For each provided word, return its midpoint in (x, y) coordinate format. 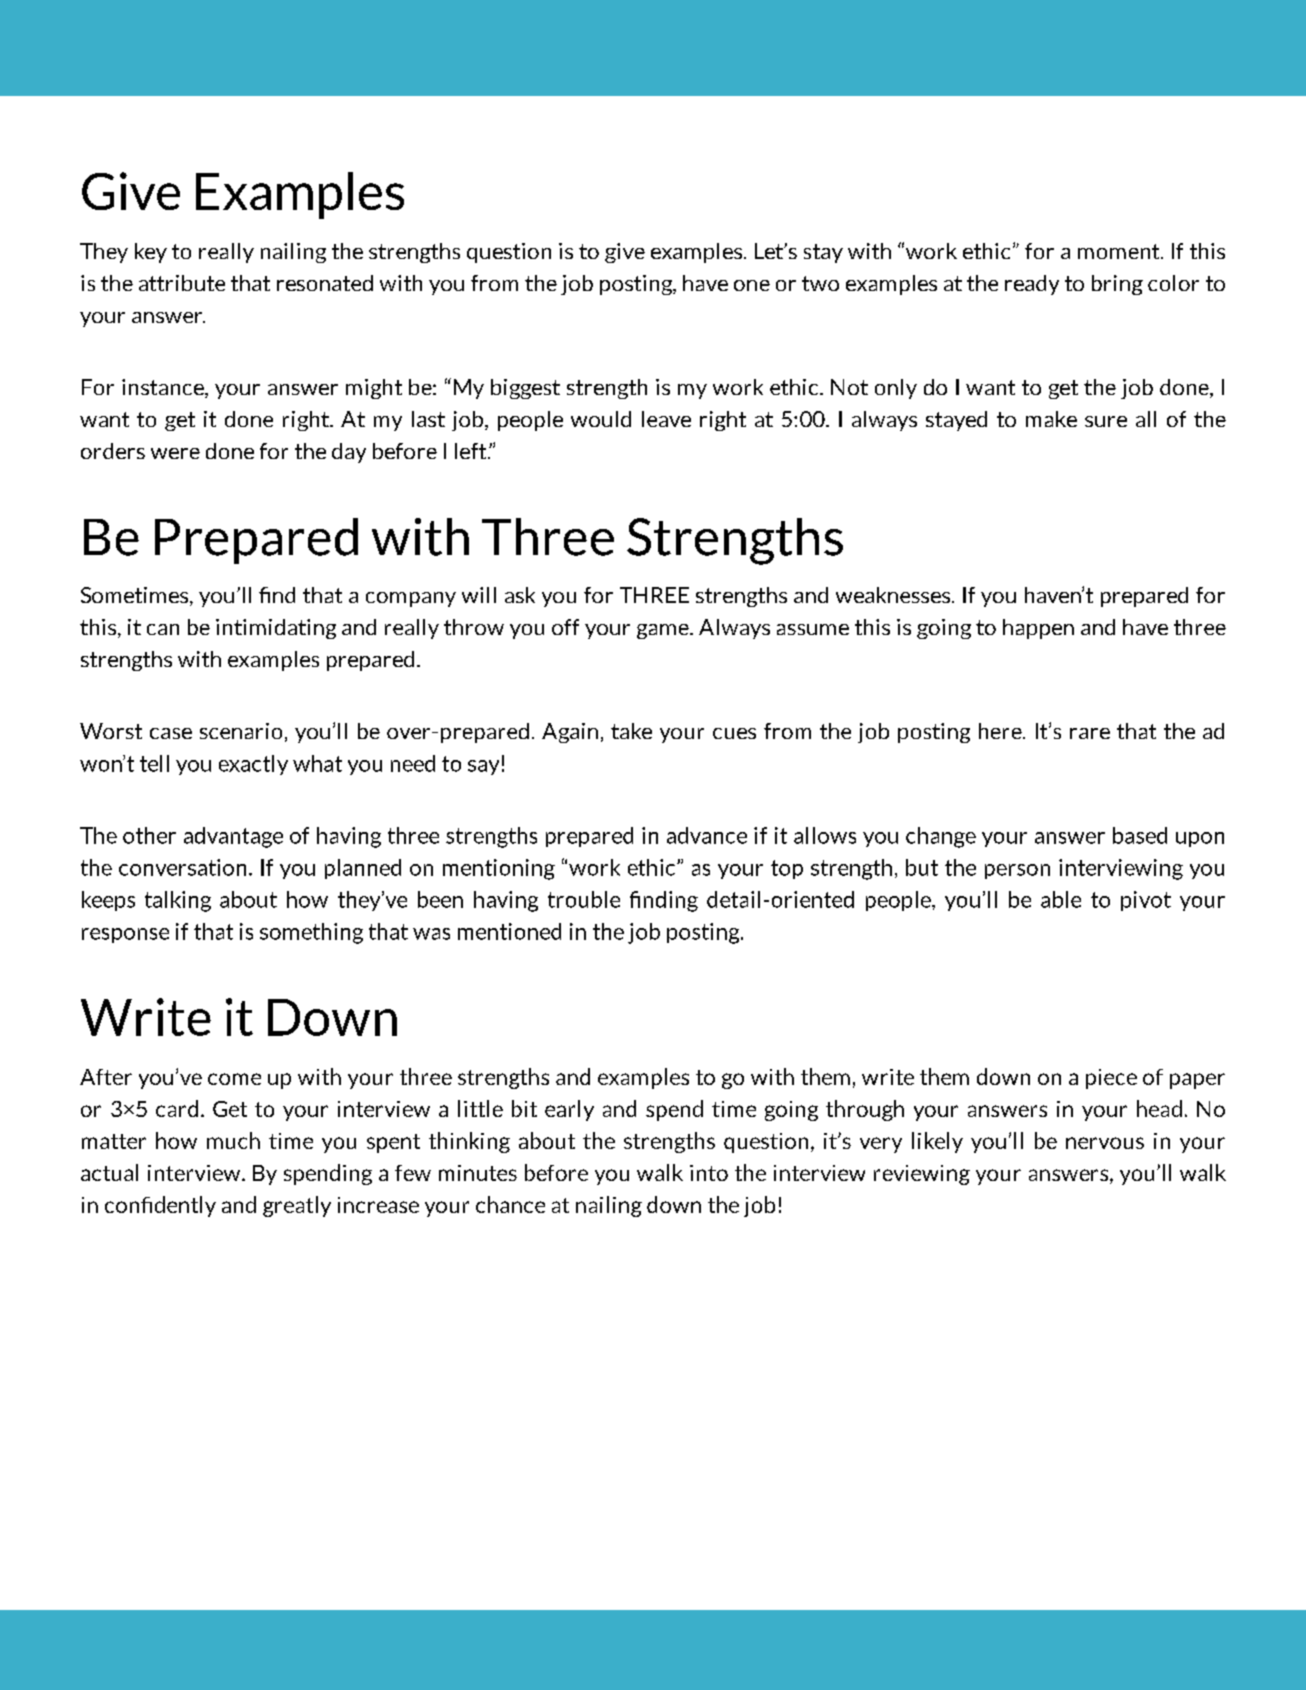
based (1140, 835)
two (820, 283)
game (664, 631)
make (1051, 419)
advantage (233, 837)
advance (707, 835)
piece (1111, 1079)
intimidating (276, 629)
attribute (182, 283)
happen (1038, 629)
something (311, 933)
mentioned (509, 931)
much (233, 1140)
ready (1032, 285)
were (175, 453)
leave (666, 419)
